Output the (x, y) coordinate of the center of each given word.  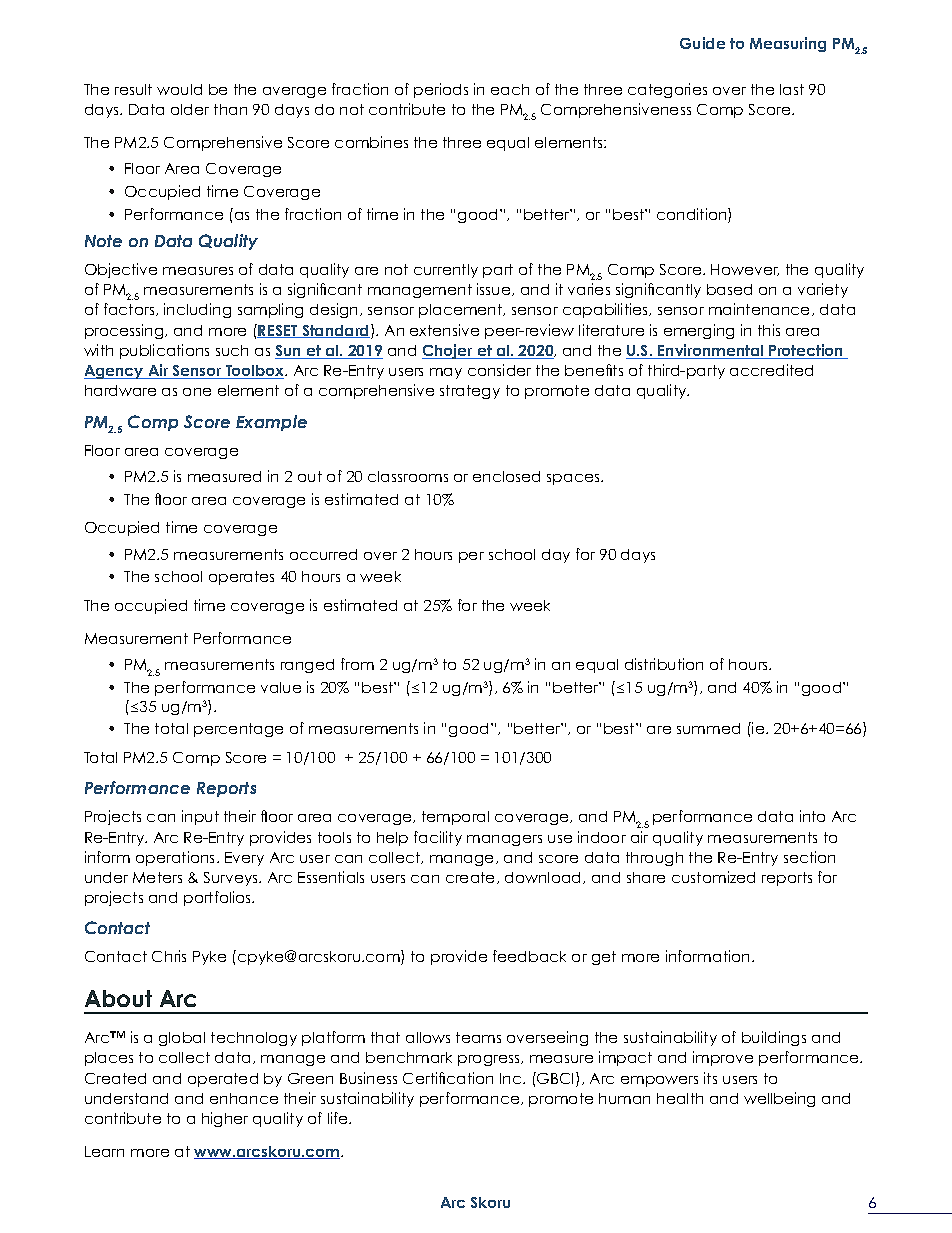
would (179, 89)
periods (441, 90)
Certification (448, 1078)
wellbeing (779, 1099)
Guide (702, 43)
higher (225, 1119)
